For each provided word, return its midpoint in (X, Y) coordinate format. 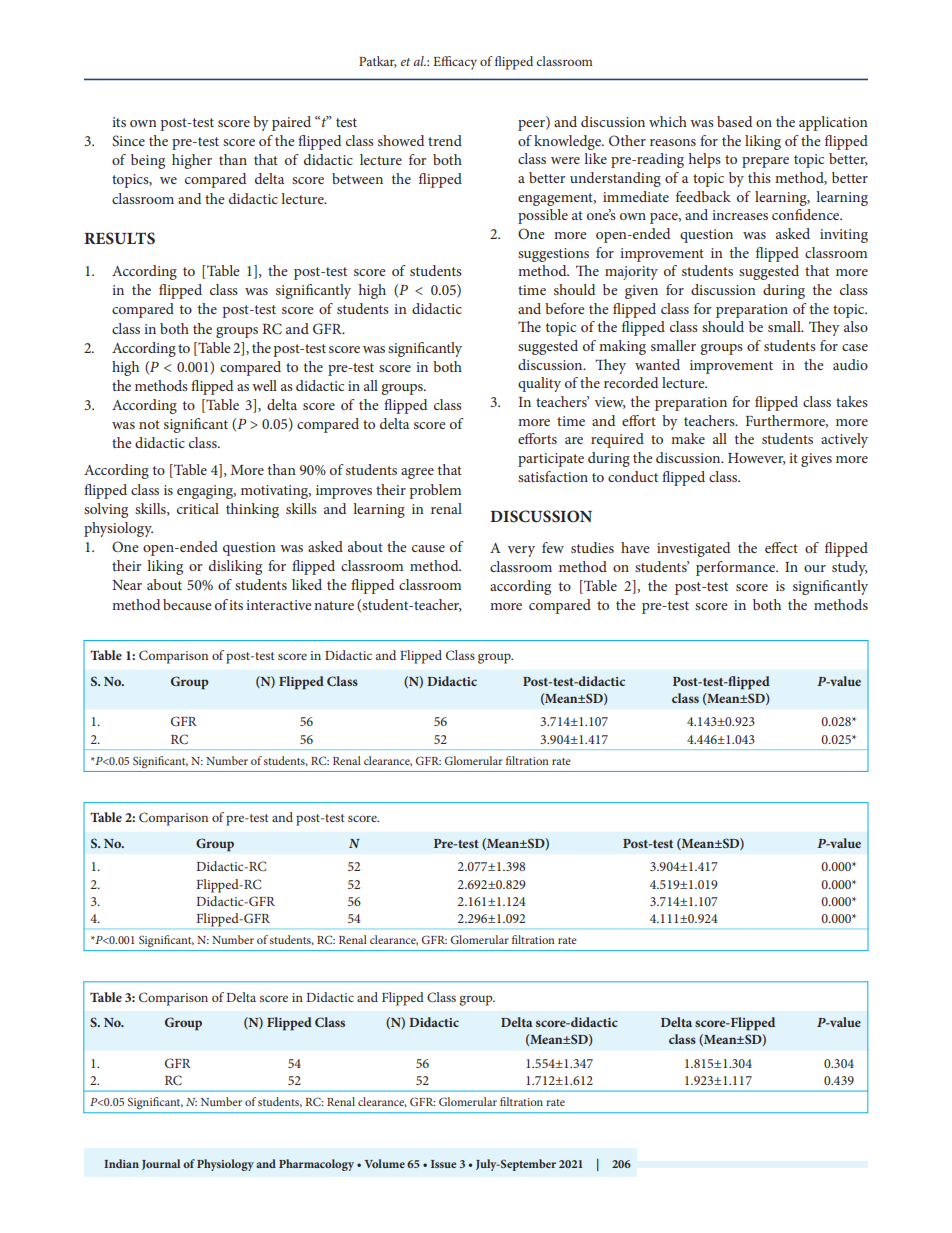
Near (127, 585)
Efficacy (455, 63)
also (856, 326)
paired (291, 123)
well (264, 385)
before (565, 308)
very (521, 551)
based (734, 121)
